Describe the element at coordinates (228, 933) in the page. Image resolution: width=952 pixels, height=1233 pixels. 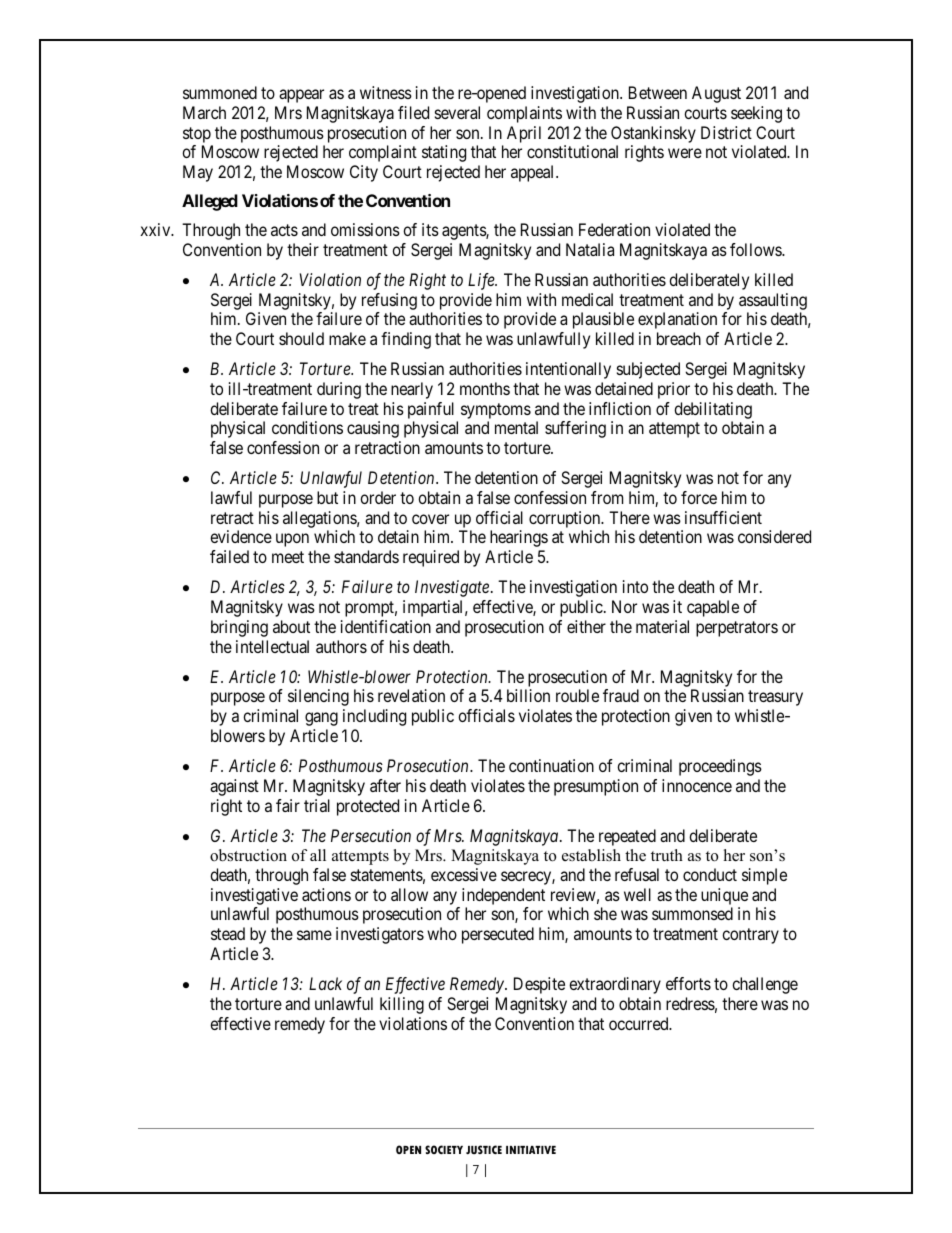
I see `stead` at that location.
